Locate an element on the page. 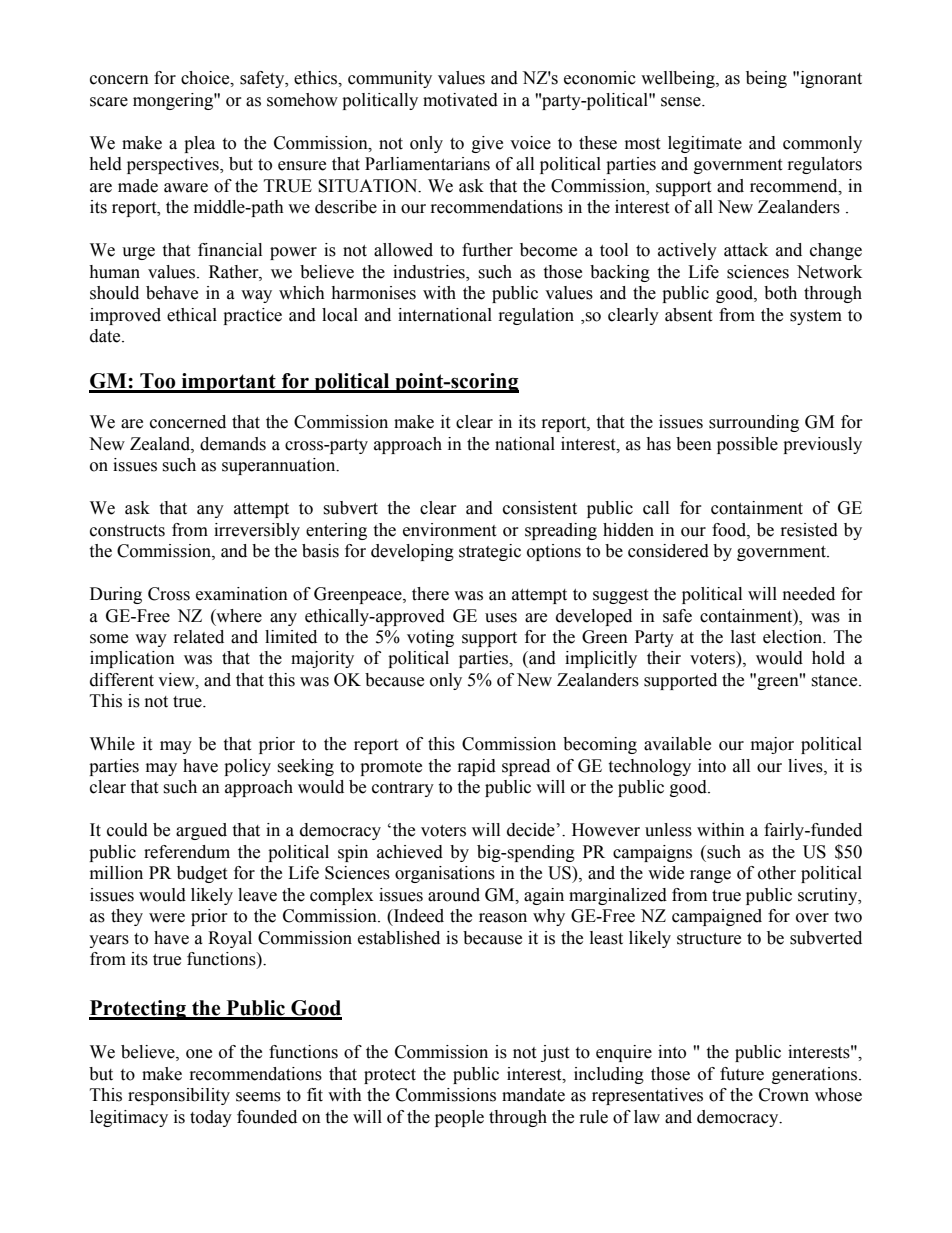 This image has width=952, height=1233. legitimate is located at coordinates (705, 144).
